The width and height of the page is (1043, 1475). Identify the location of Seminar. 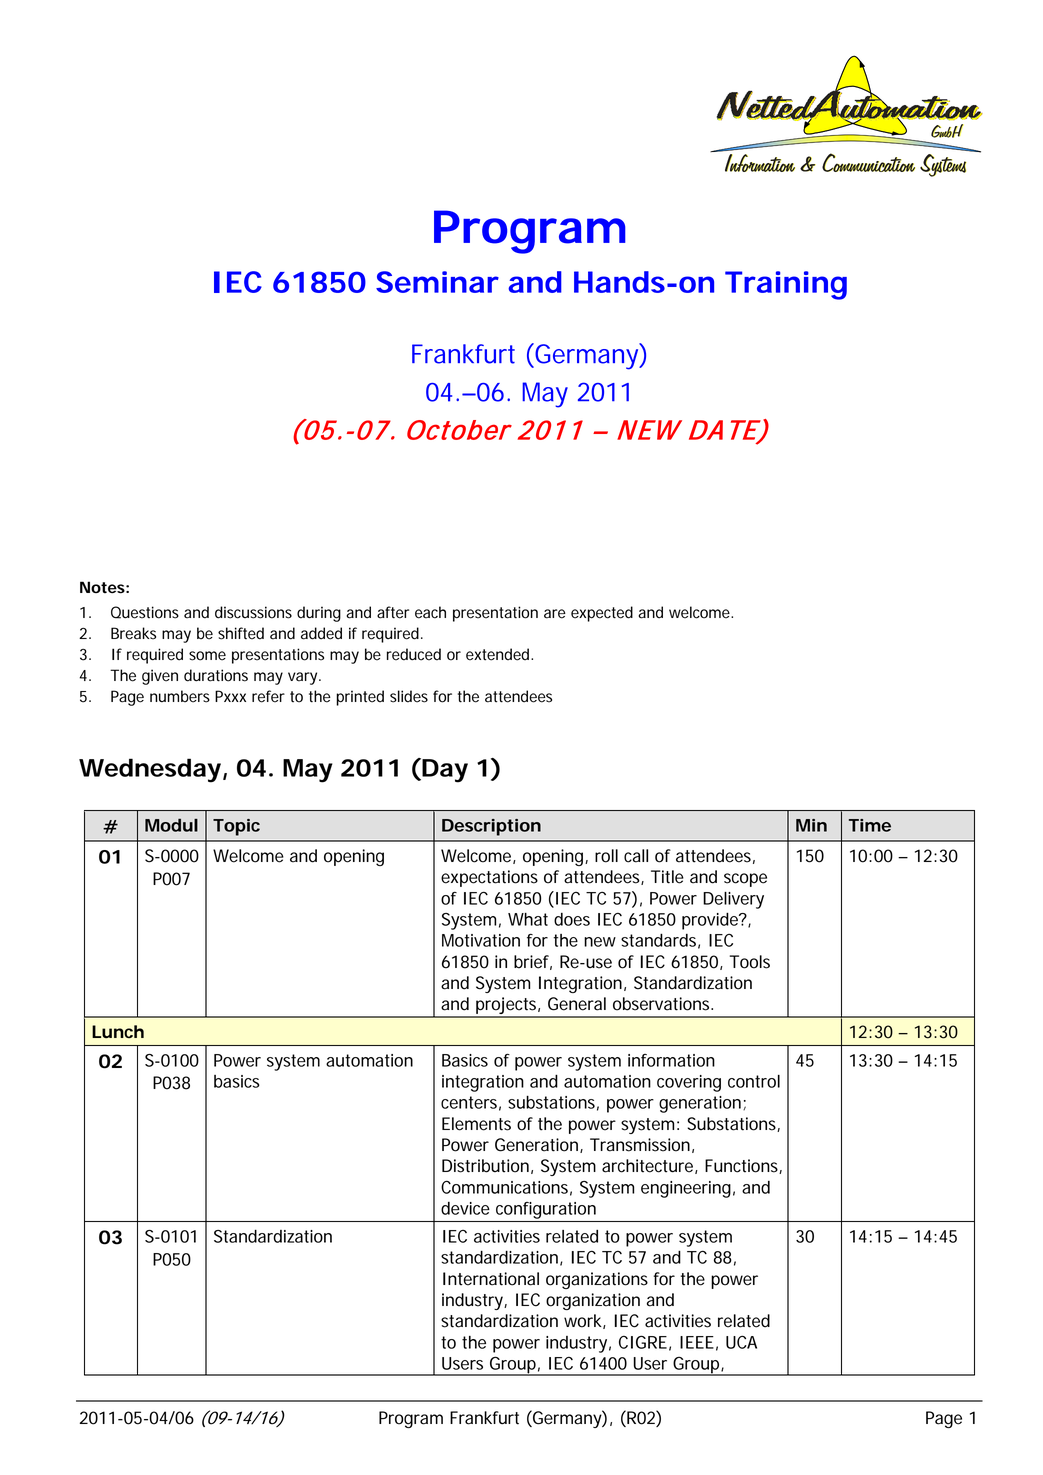
(437, 282).
